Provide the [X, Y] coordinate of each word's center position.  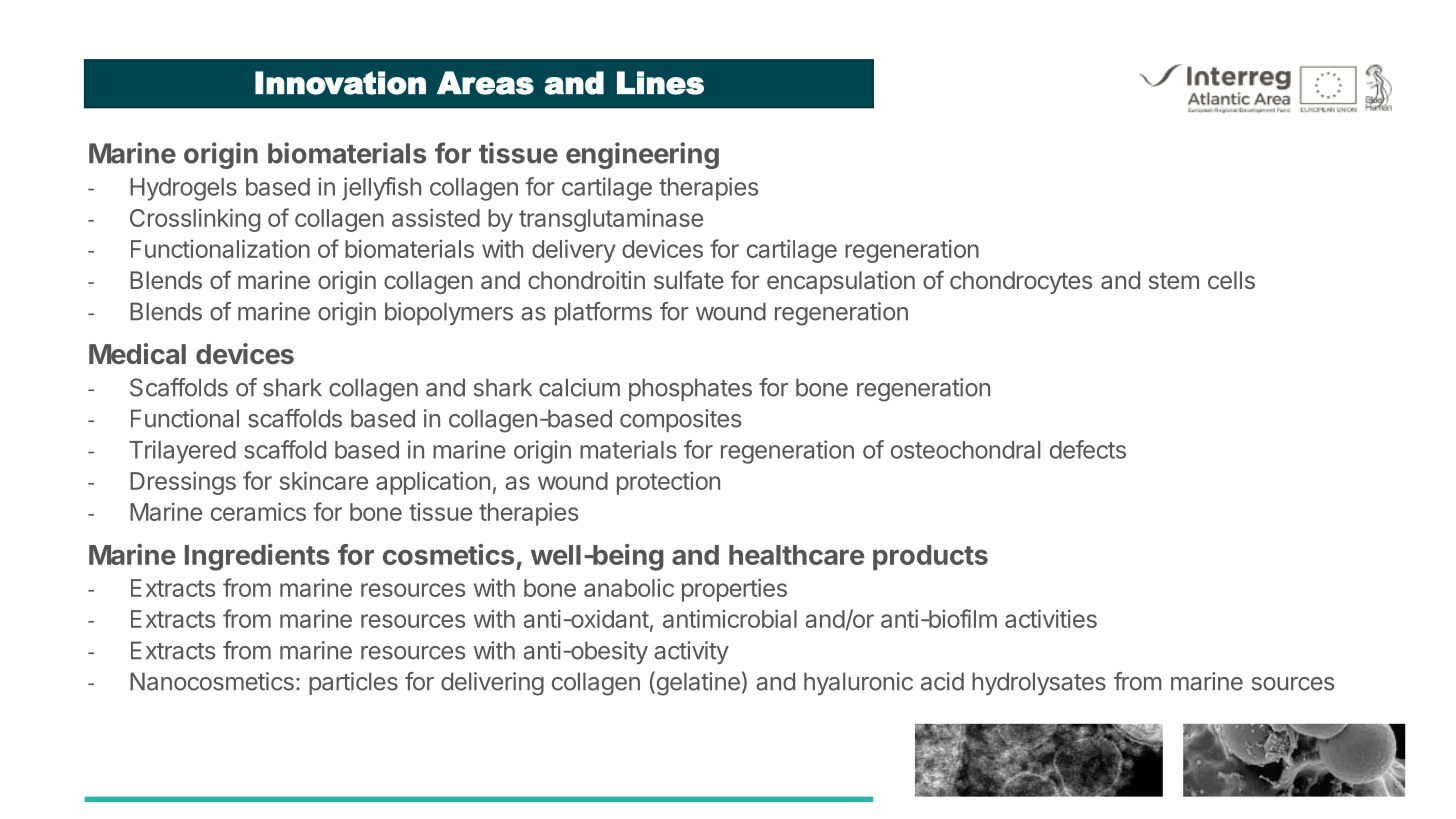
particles [353, 683]
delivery [574, 251]
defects [1088, 449]
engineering [642, 155]
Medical [137, 353]
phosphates [690, 389]
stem [1174, 280]
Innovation [340, 83]
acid [942, 681]
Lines [660, 83]
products [930, 558]
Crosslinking [195, 220]
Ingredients [257, 557]
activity [691, 652]
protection [668, 483]
